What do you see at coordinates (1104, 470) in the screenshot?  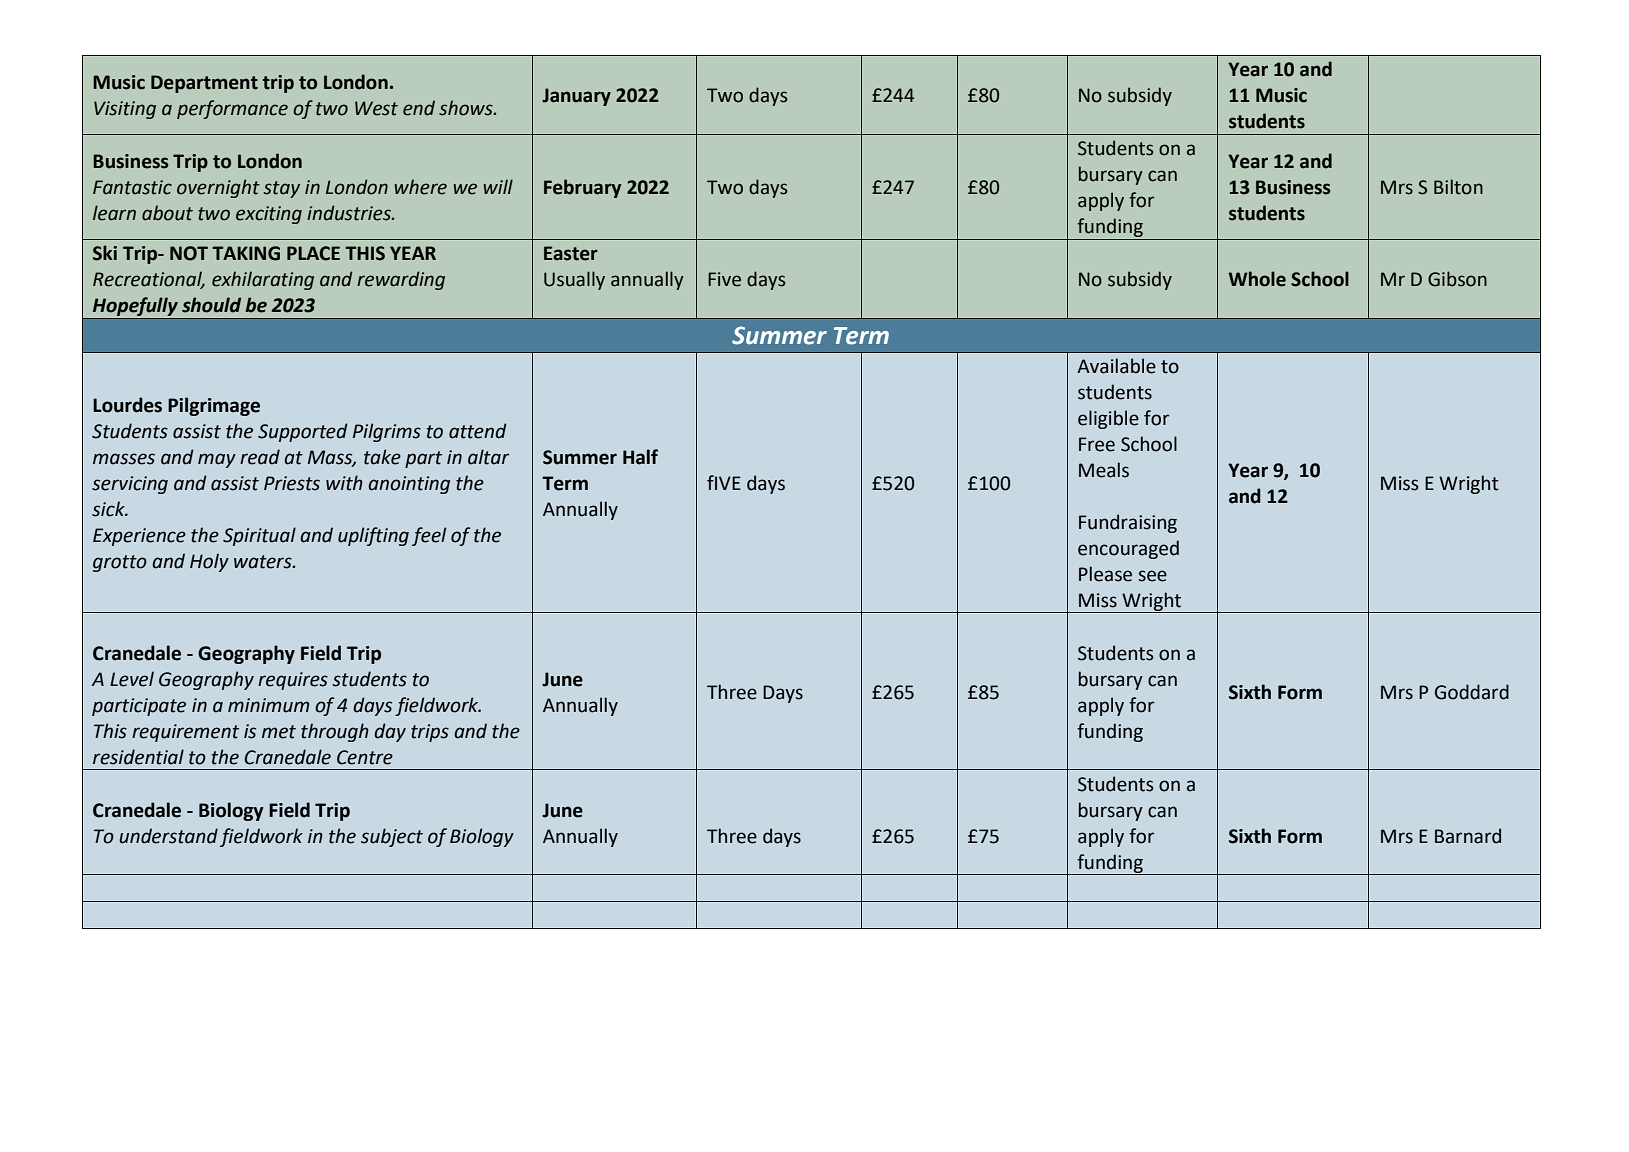 I see `Meals` at bounding box center [1104, 470].
